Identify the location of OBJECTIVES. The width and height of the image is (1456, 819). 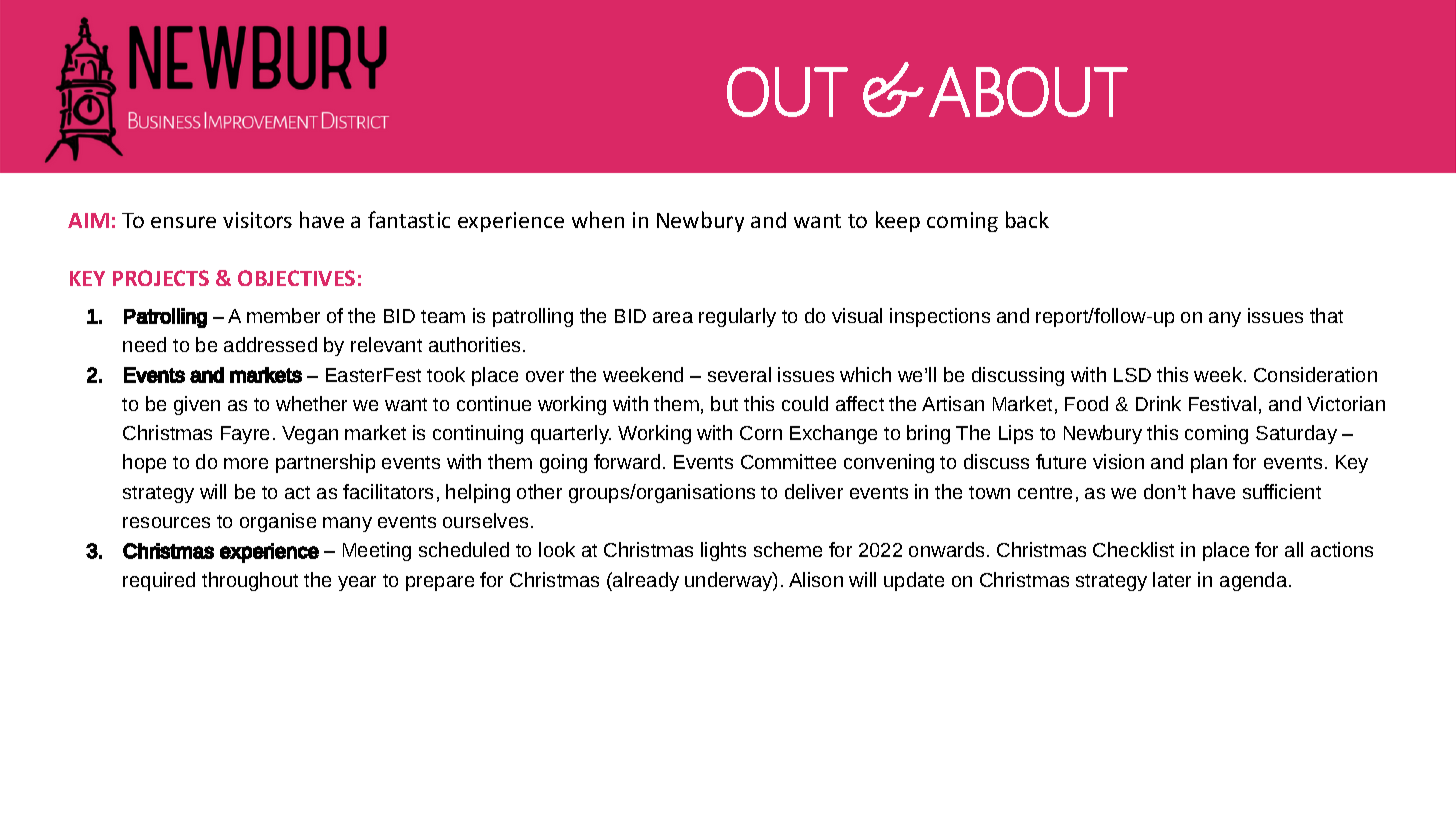
(296, 278).
